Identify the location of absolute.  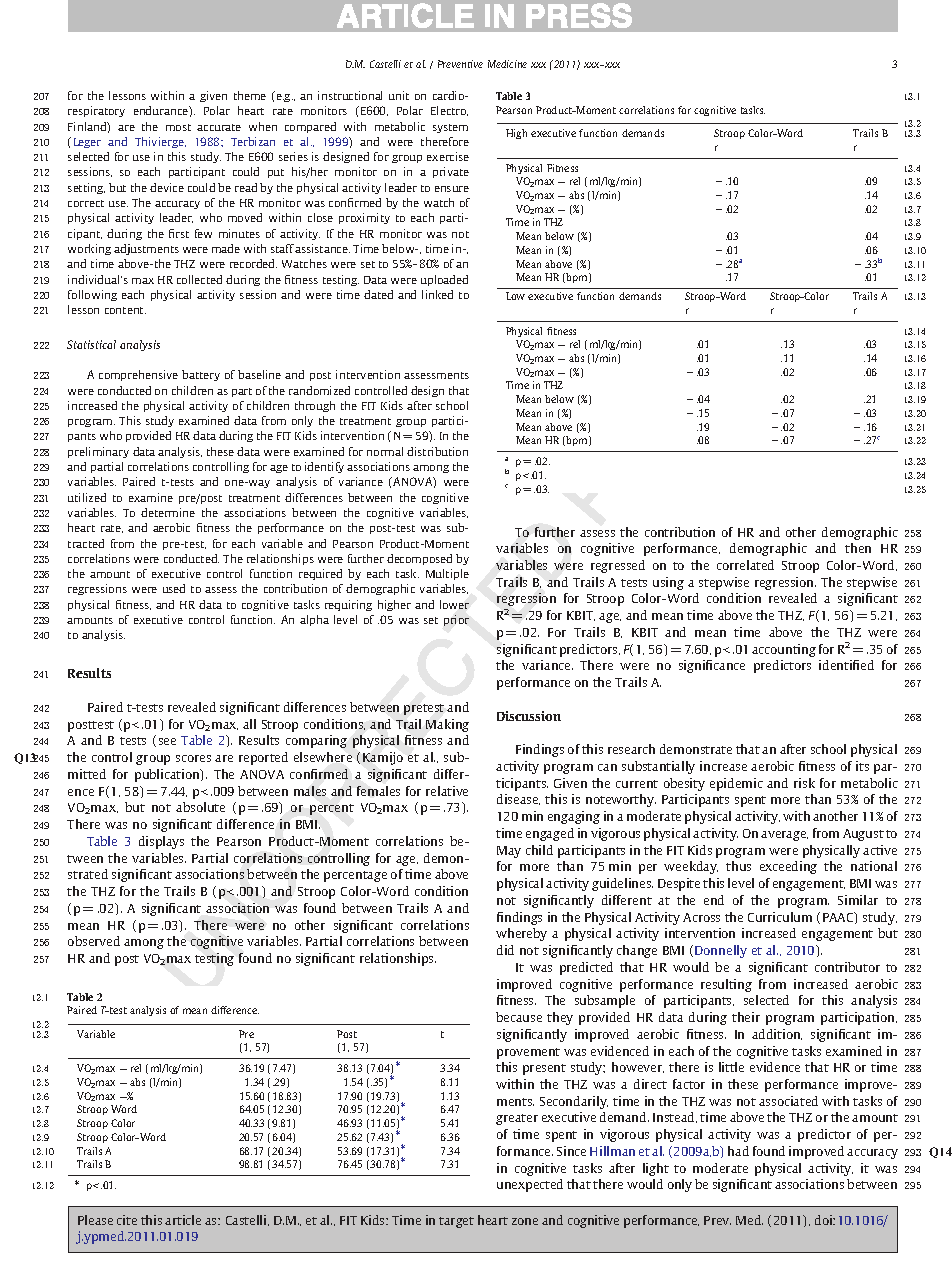
(200, 807).
